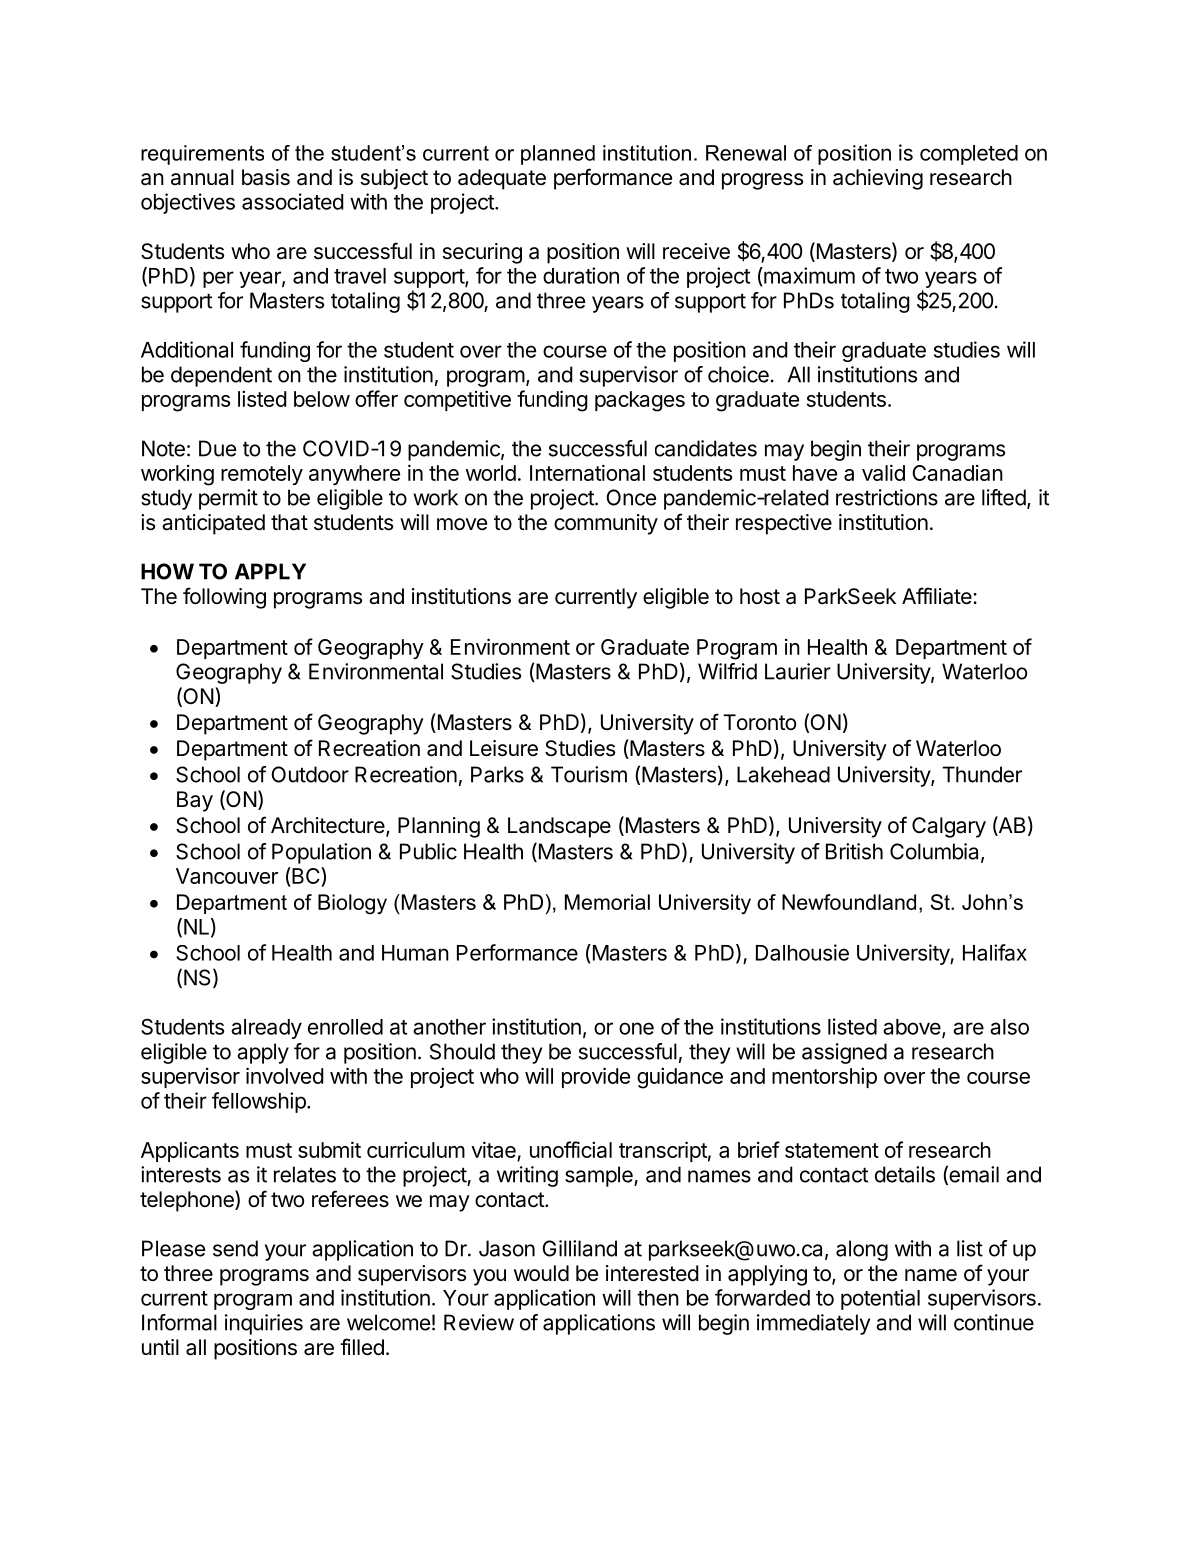 The height and width of the document is (1543, 1192). I want to click on planned, so click(558, 155).
